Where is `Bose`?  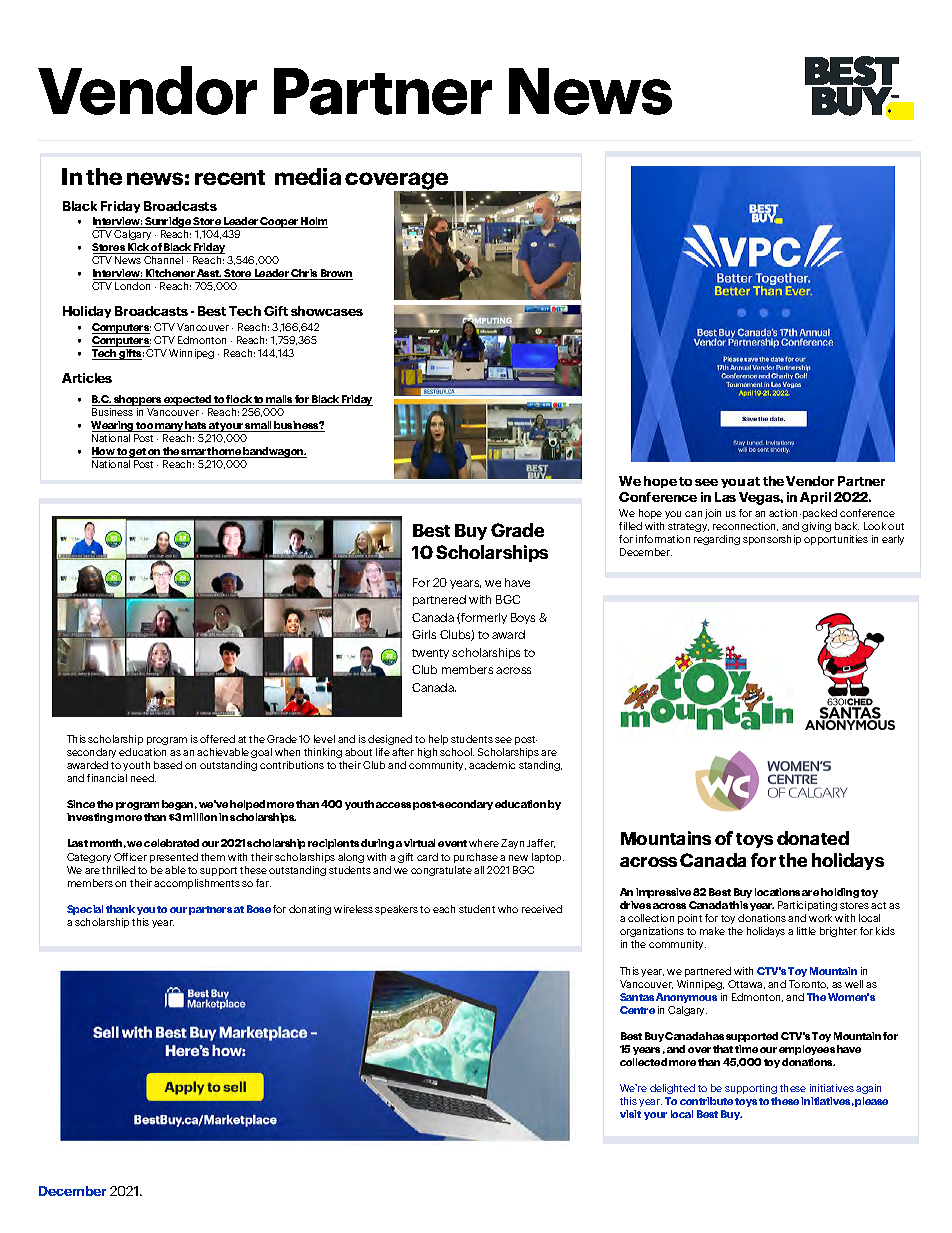
Bose is located at coordinates (259, 909).
